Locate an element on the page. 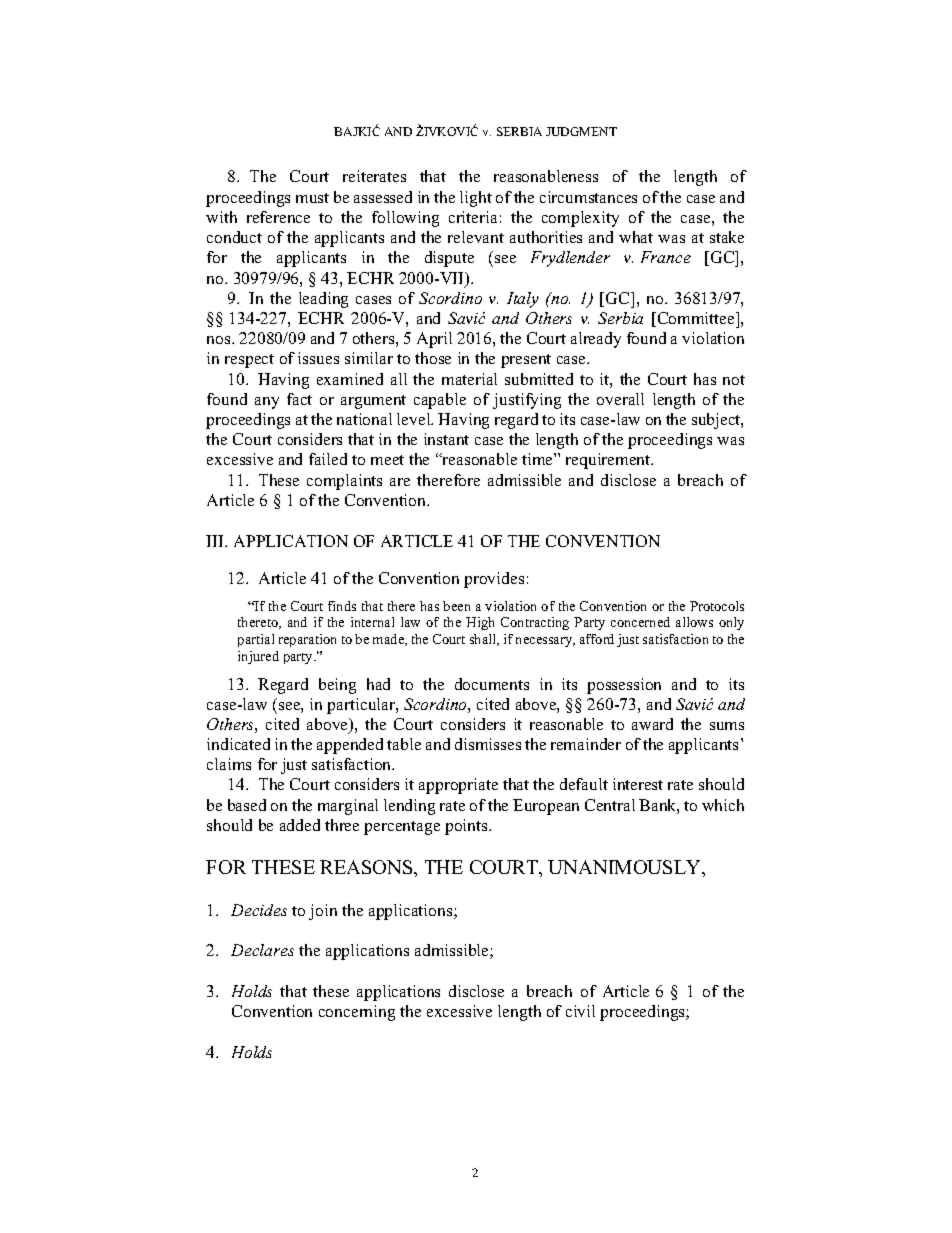 The width and height of the page is (952, 1233). which is located at coordinates (723, 805).
